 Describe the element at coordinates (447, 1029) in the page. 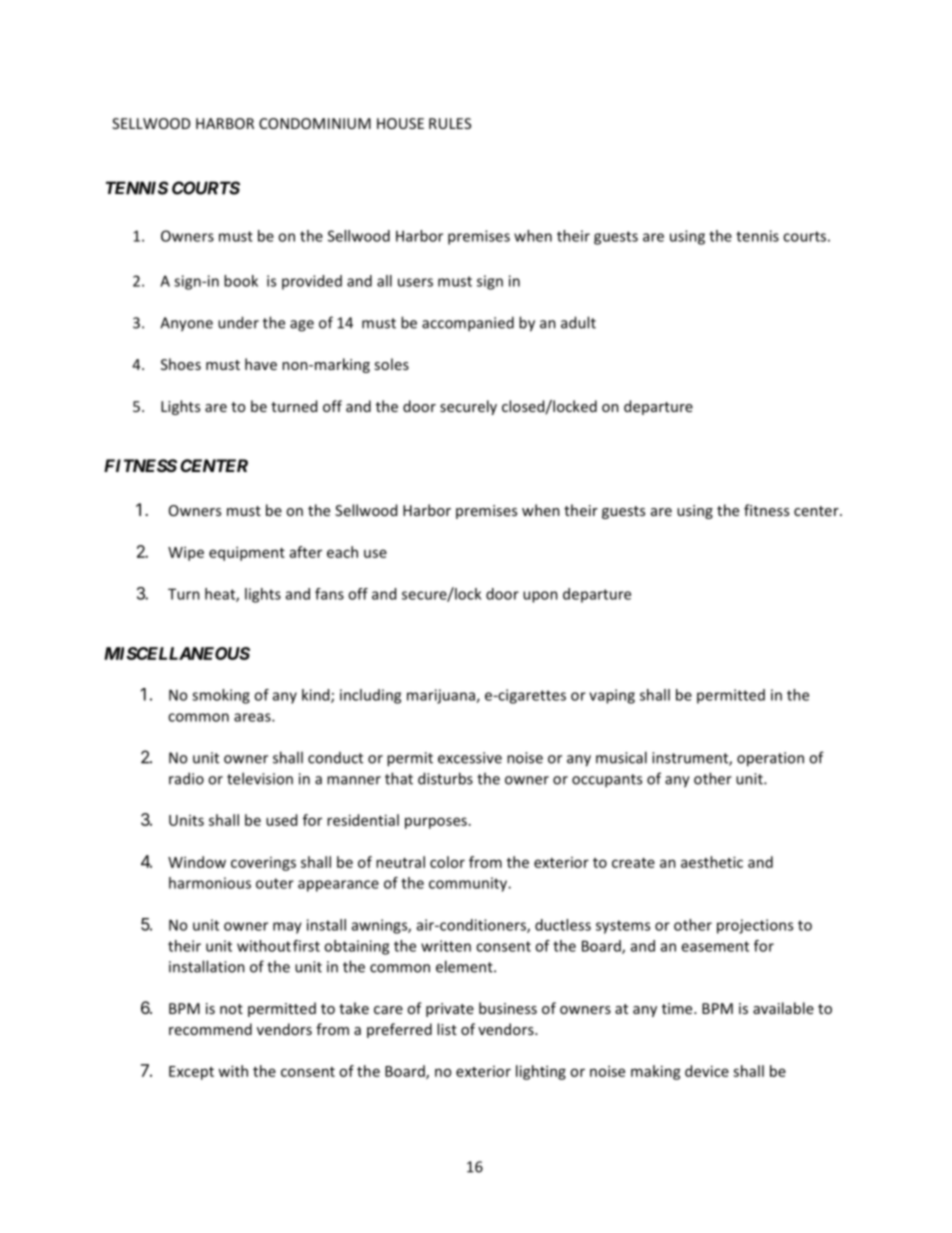

I see `list` at that location.
